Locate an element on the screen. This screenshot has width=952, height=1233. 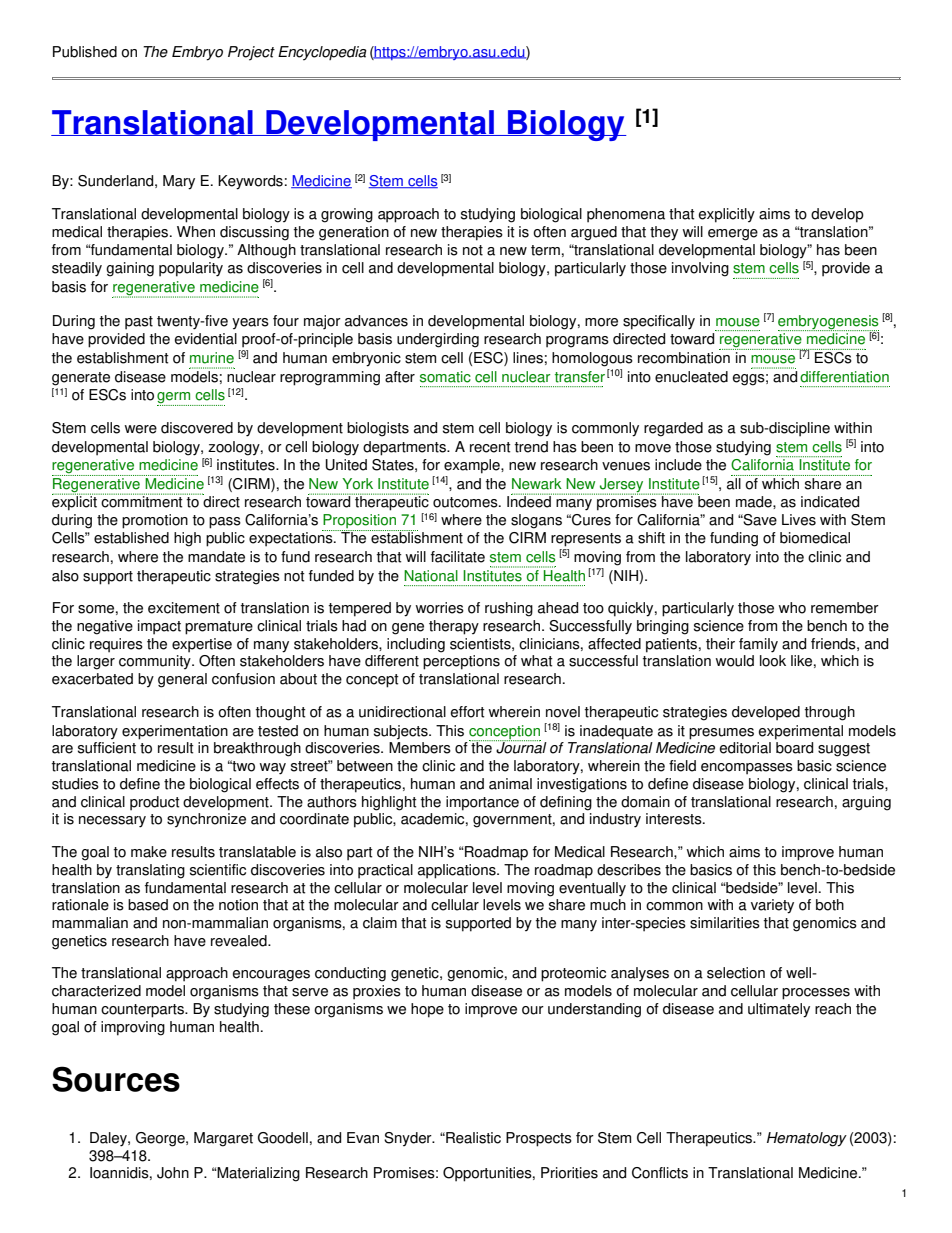
who is located at coordinates (792, 608).
